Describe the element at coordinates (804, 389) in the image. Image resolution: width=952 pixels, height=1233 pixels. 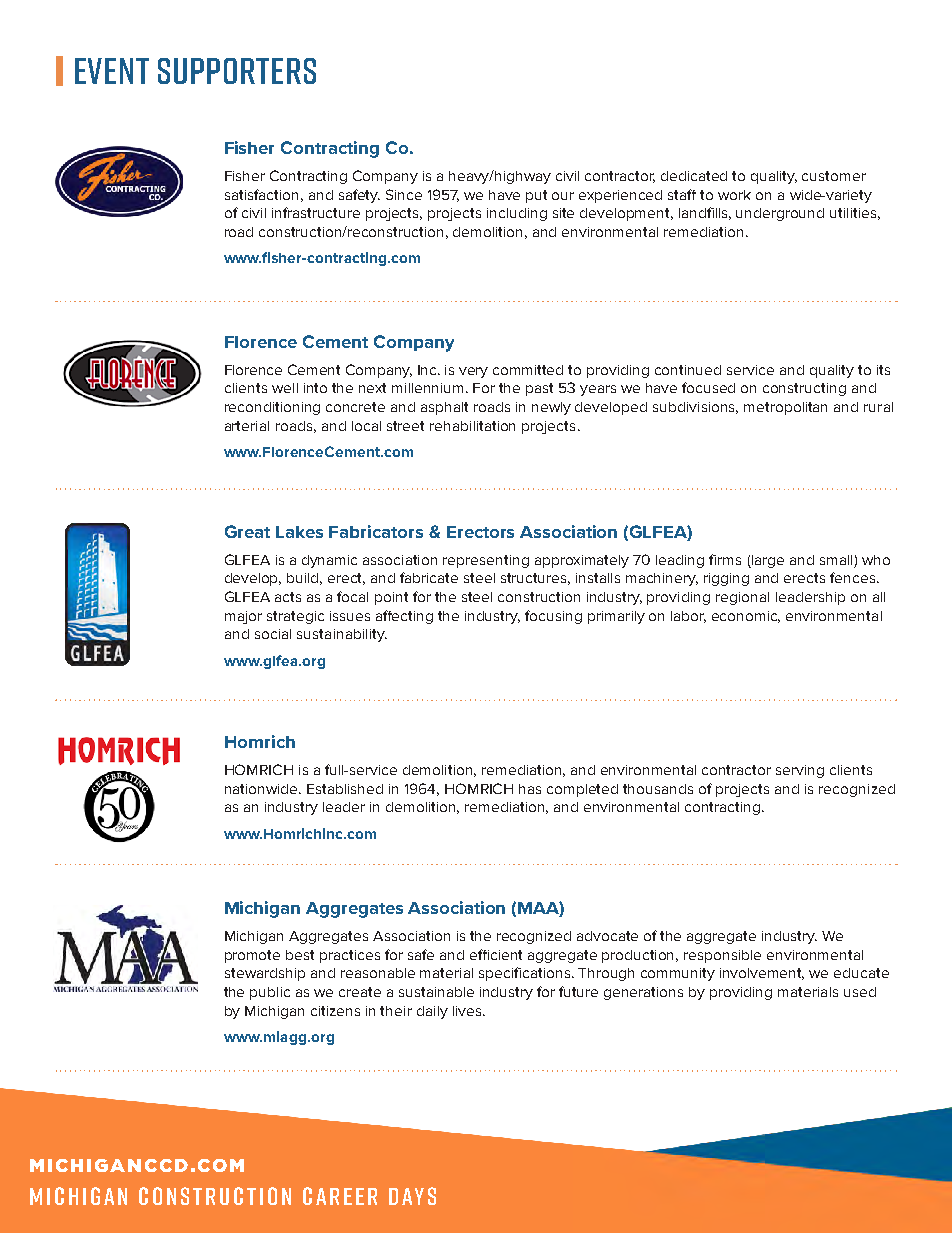
I see `constructing` at that location.
